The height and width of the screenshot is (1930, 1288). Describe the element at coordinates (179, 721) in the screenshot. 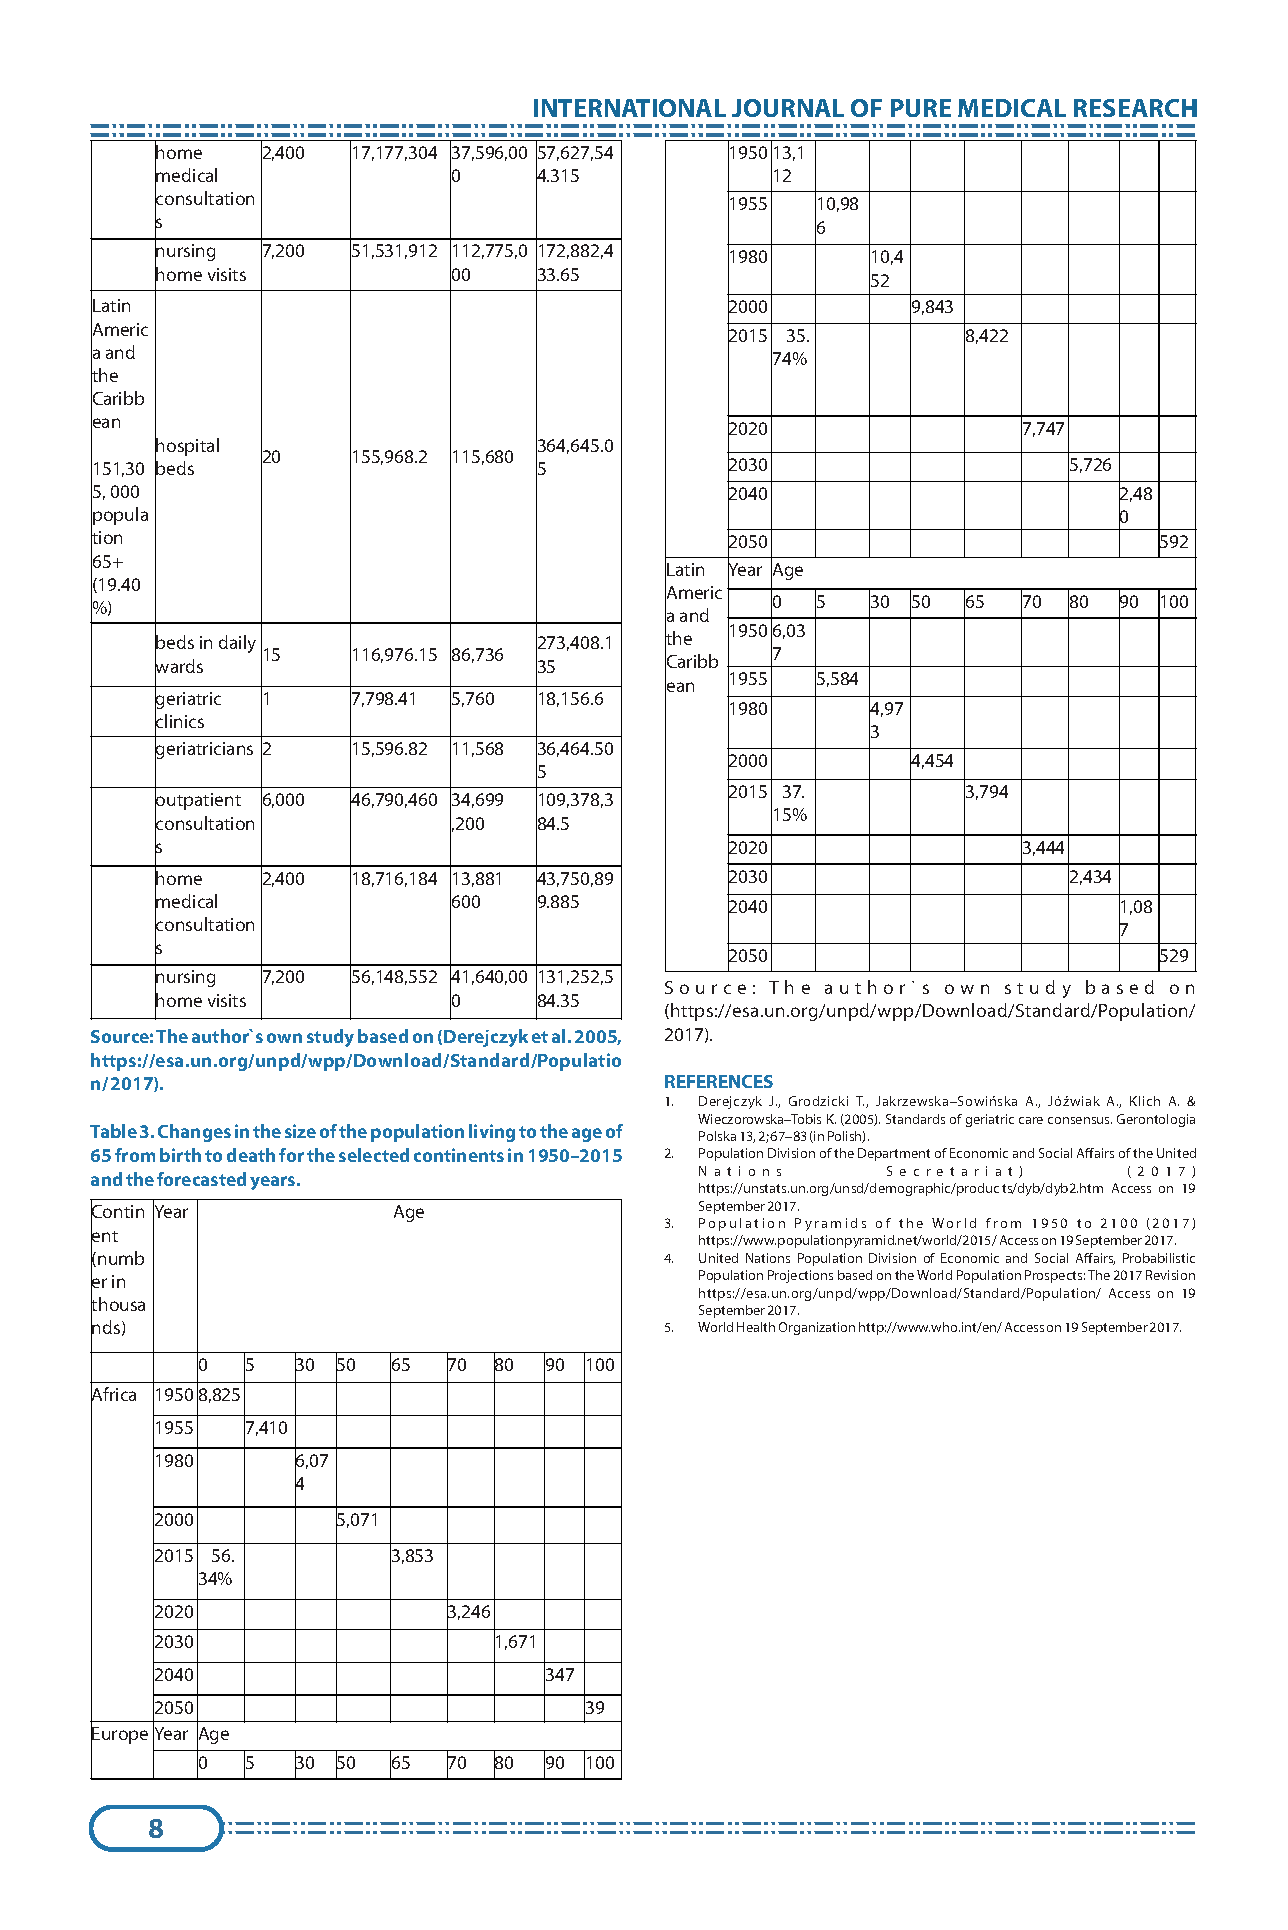

I see `clinics` at that location.
